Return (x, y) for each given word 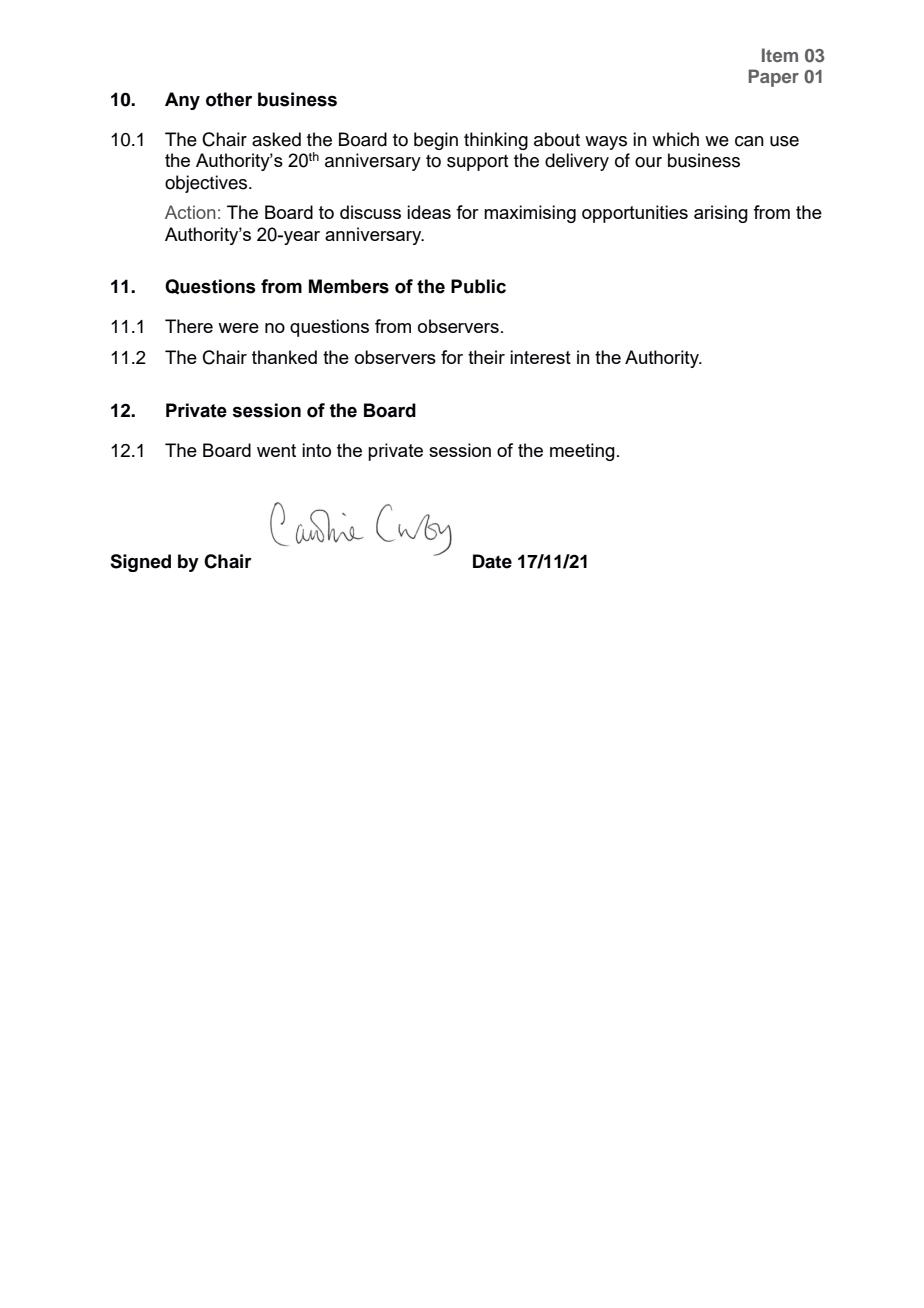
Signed (140, 563)
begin (436, 141)
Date (492, 561)
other (229, 99)
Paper (774, 78)
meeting (582, 452)
